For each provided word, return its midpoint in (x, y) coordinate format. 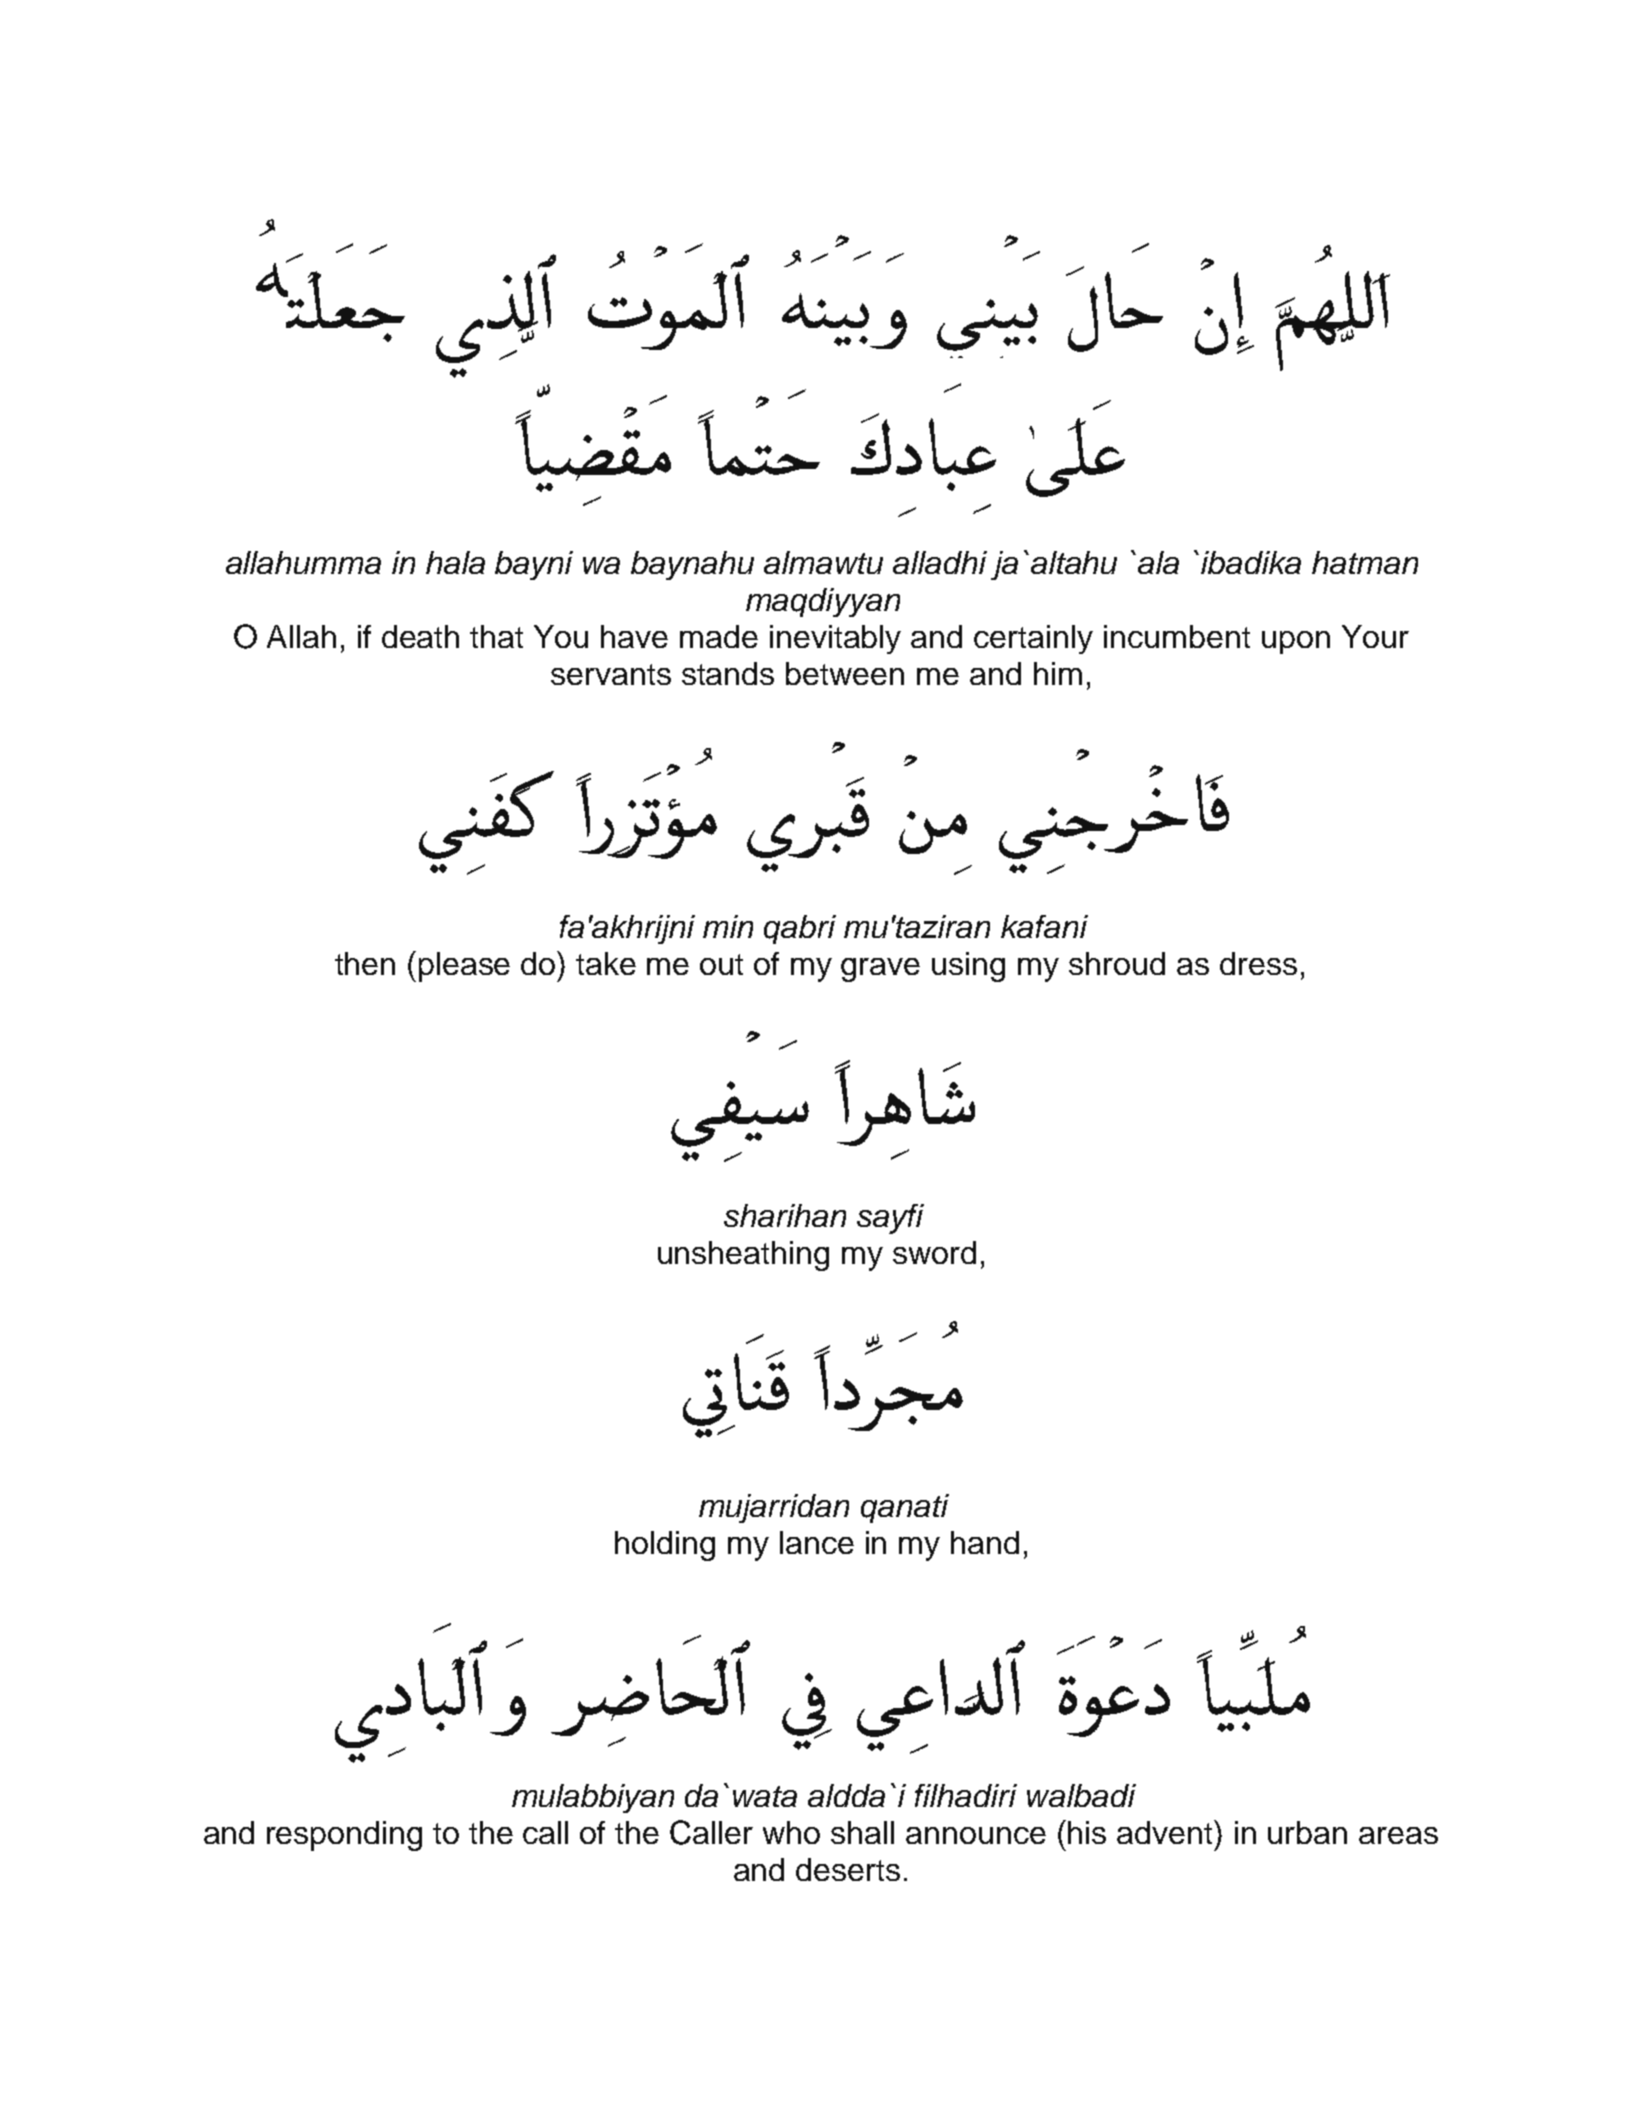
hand (985, 1542)
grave (880, 970)
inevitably (835, 639)
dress (1258, 963)
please (464, 967)
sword (934, 1252)
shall (862, 1832)
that (496, 636)
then (365, 963)
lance (817, 1542)
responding (344, 1836)
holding (665, 1546)
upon (1296, 642)
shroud (1117, 963)
